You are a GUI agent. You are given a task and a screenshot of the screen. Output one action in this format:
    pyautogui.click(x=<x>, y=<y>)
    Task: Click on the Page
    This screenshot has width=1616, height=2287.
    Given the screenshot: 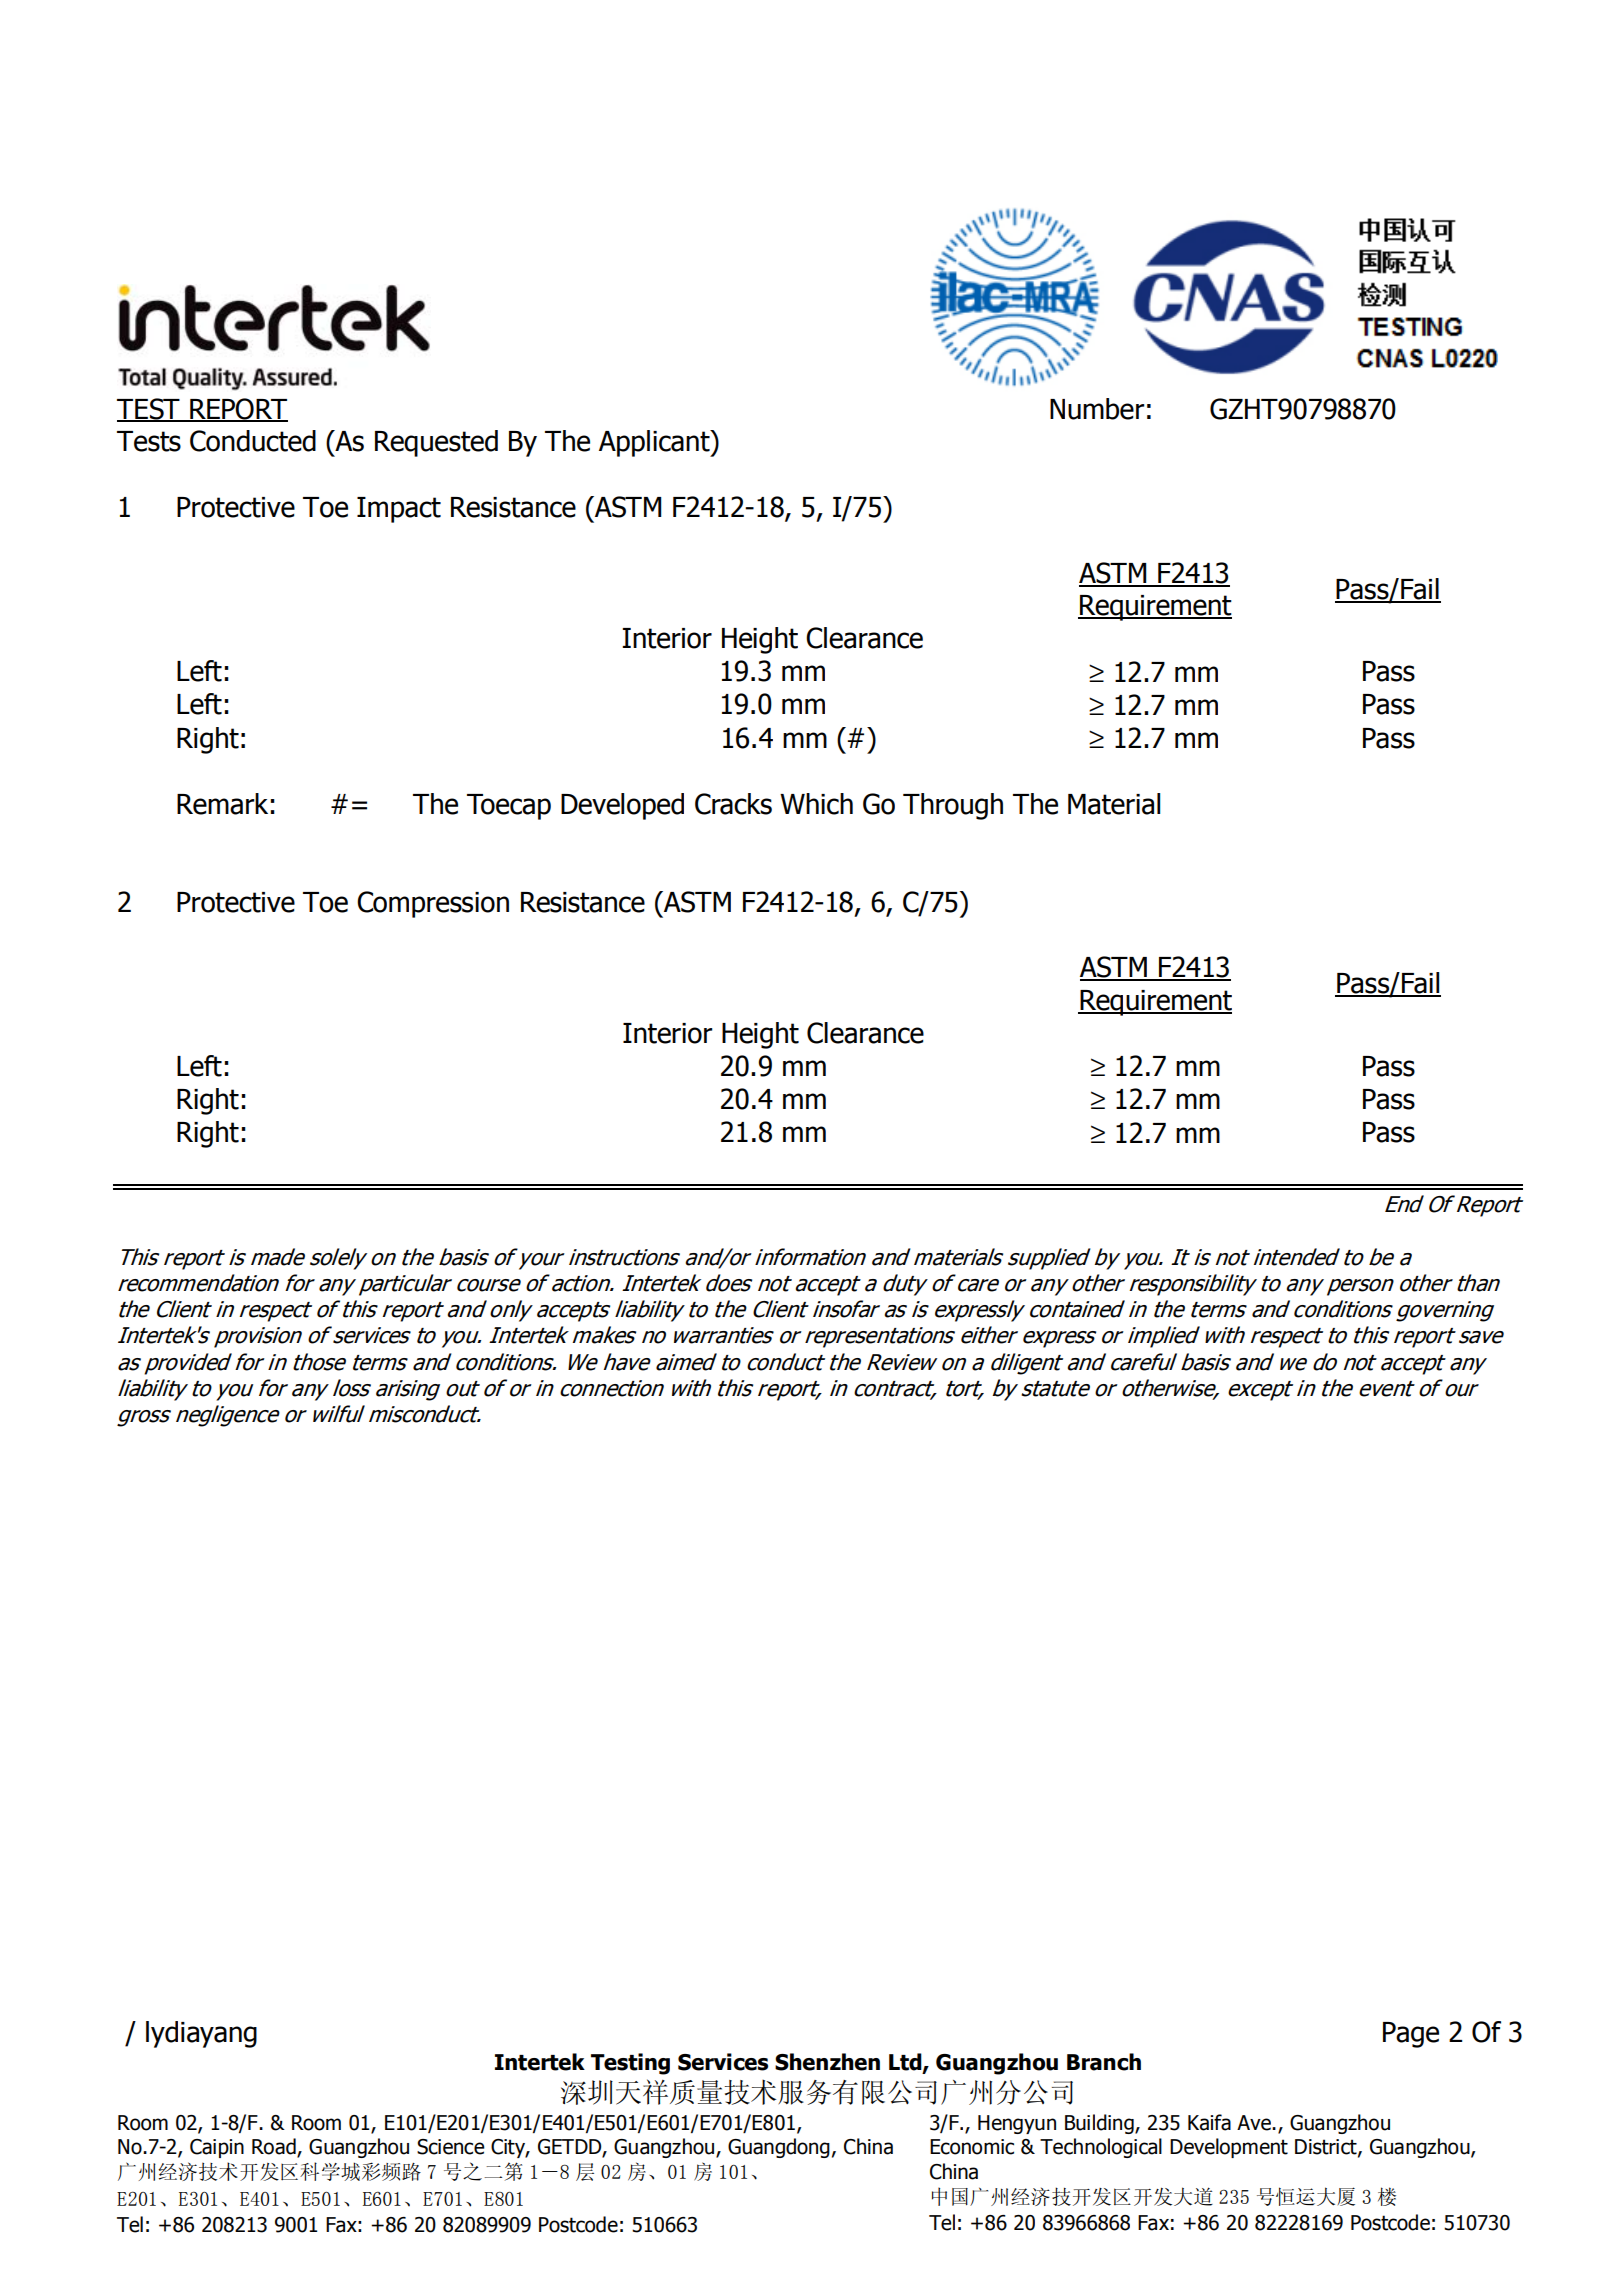 What is the action you would take?
    pyautogui.click(x=1411, y=2035)
